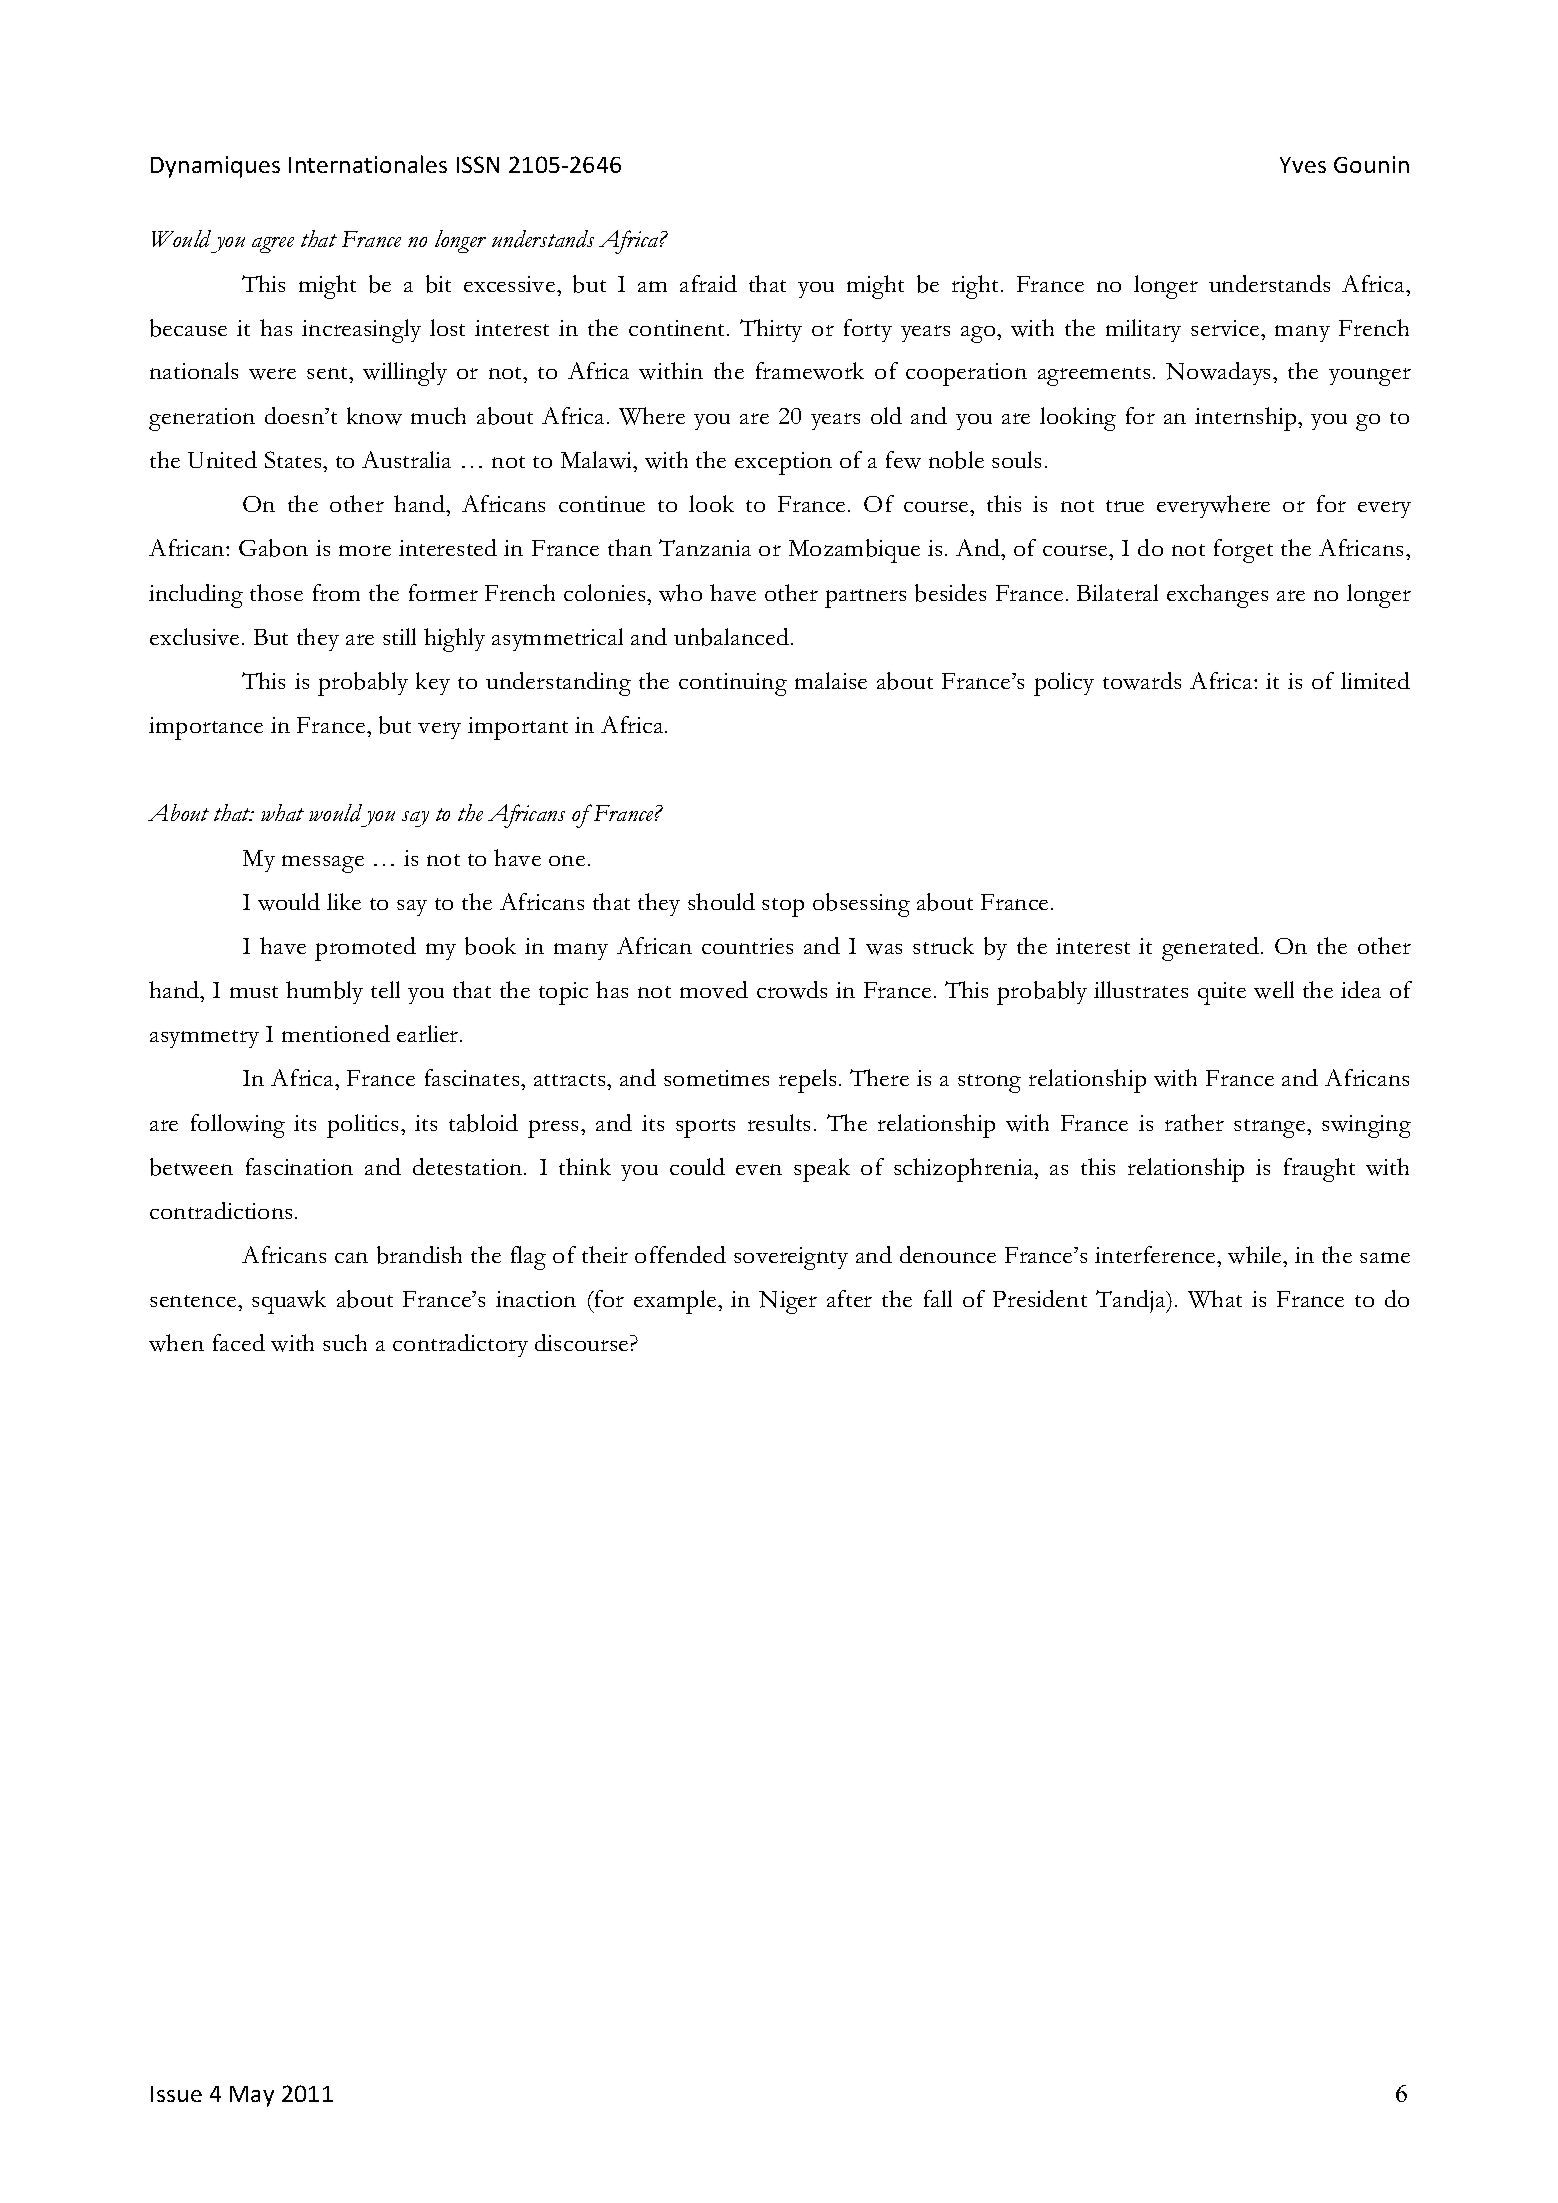  What do you see at coordinates (364, 1126) in the screenshot?
I see `politics` at bounding box center [364, 1126].
